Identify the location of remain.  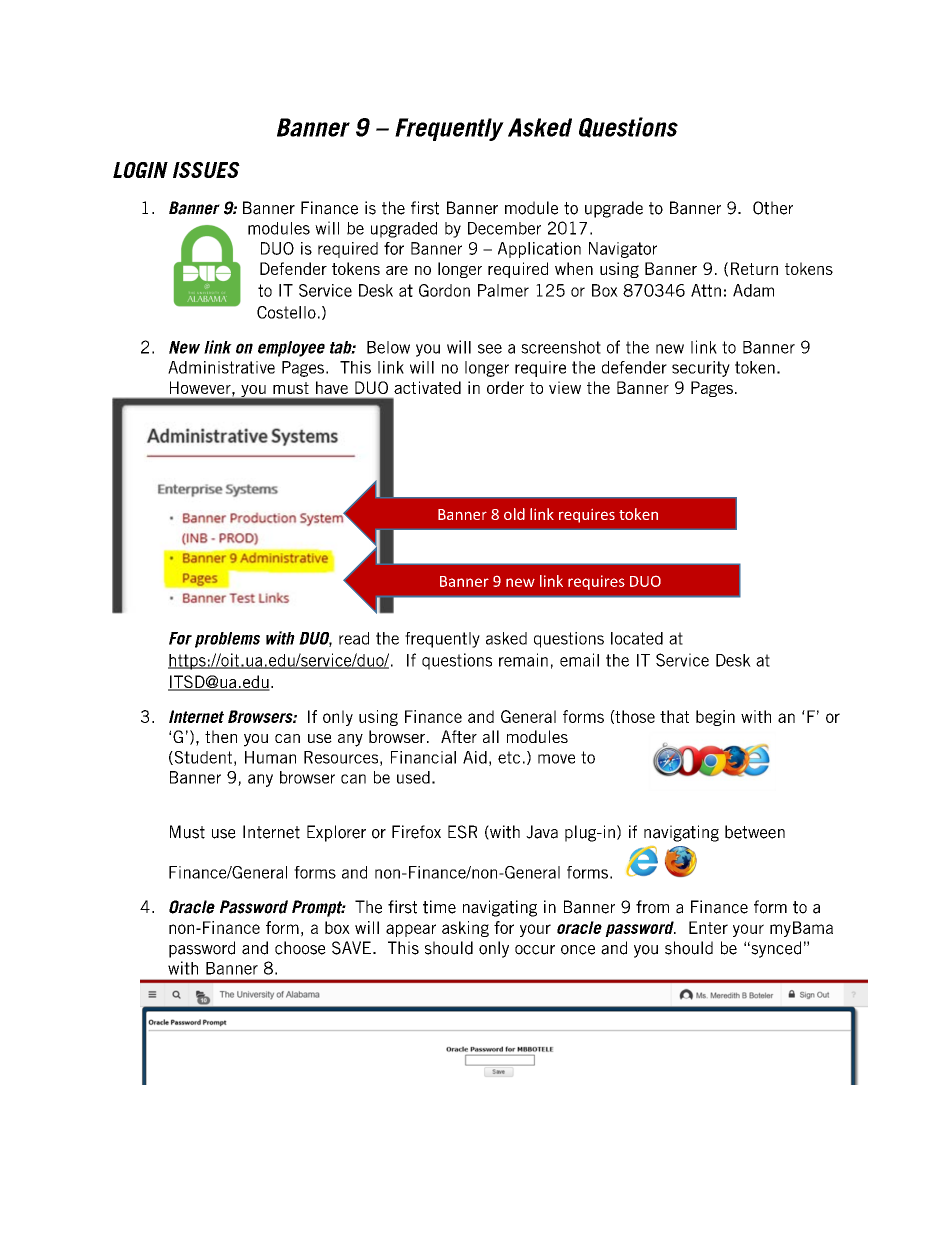
(523, 660).
